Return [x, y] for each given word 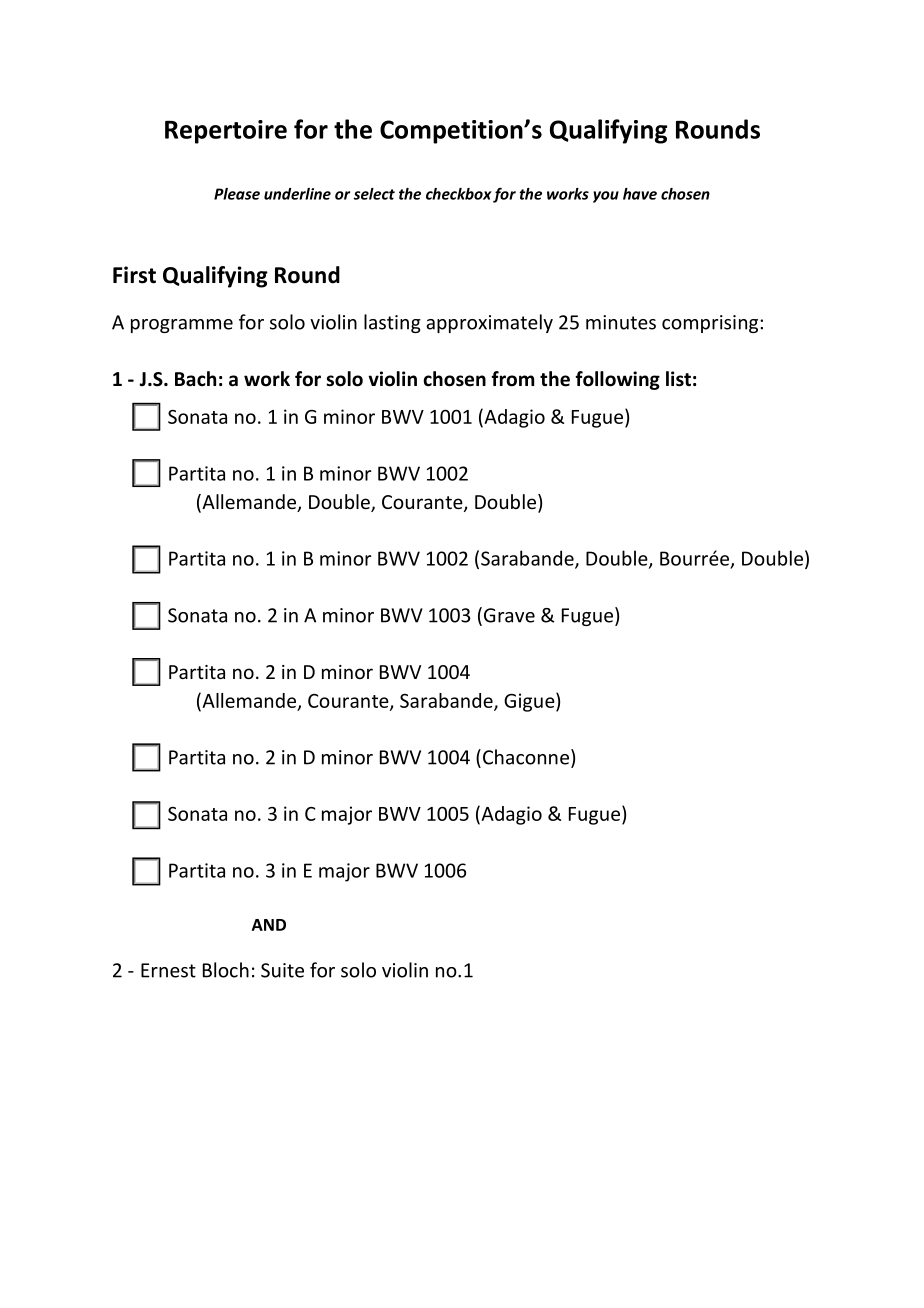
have [640, 194]
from [512, 379]
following [617, 380]
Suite [282, 970]
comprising [711, 324]
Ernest [168, 970]
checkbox [459, 194]
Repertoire [226, 132]
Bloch [226, 970]
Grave [509, 615]
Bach [195, 379]
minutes [621, 322]
